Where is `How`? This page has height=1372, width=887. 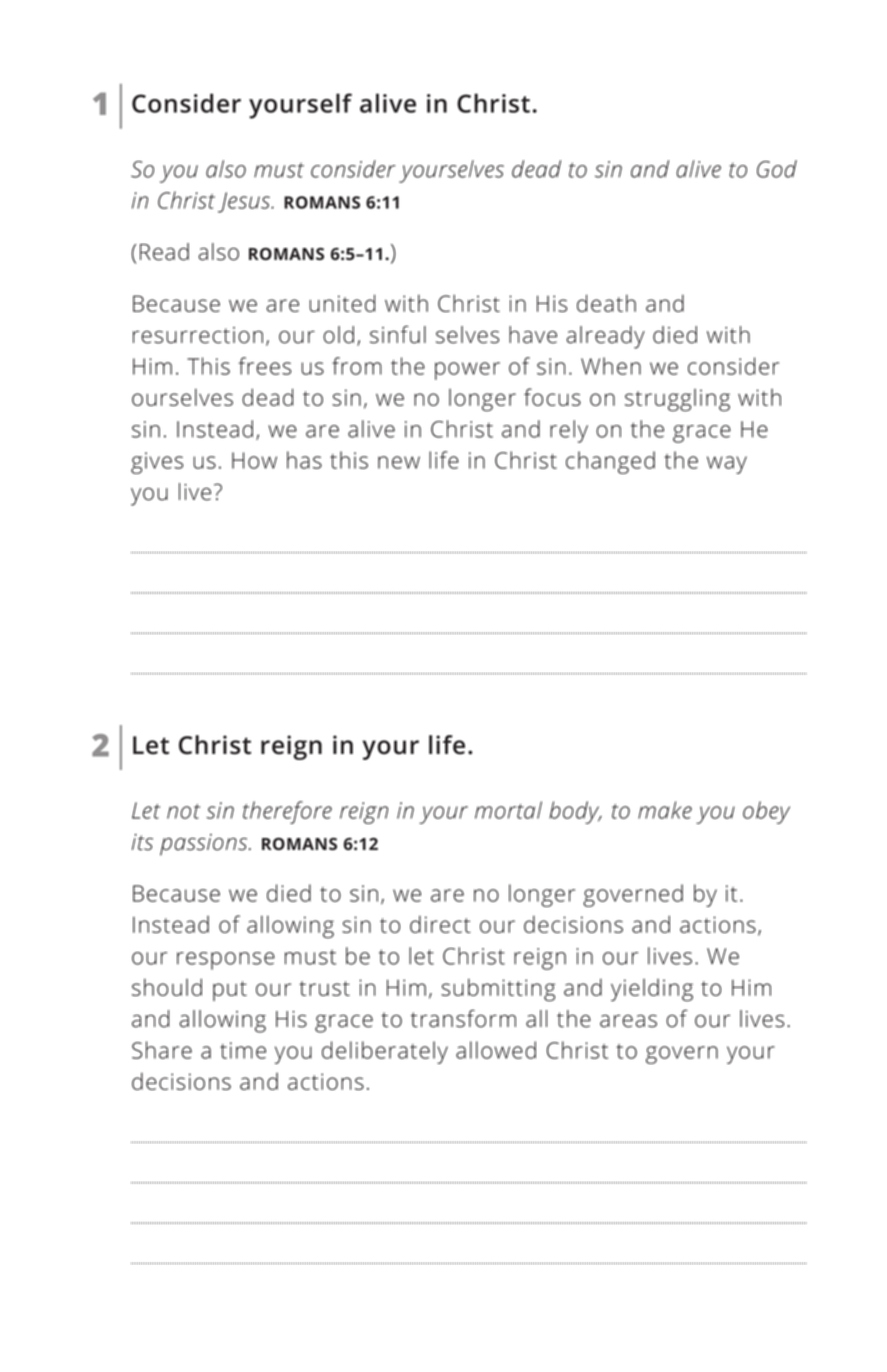 How is located at coordinates (254, 460).
